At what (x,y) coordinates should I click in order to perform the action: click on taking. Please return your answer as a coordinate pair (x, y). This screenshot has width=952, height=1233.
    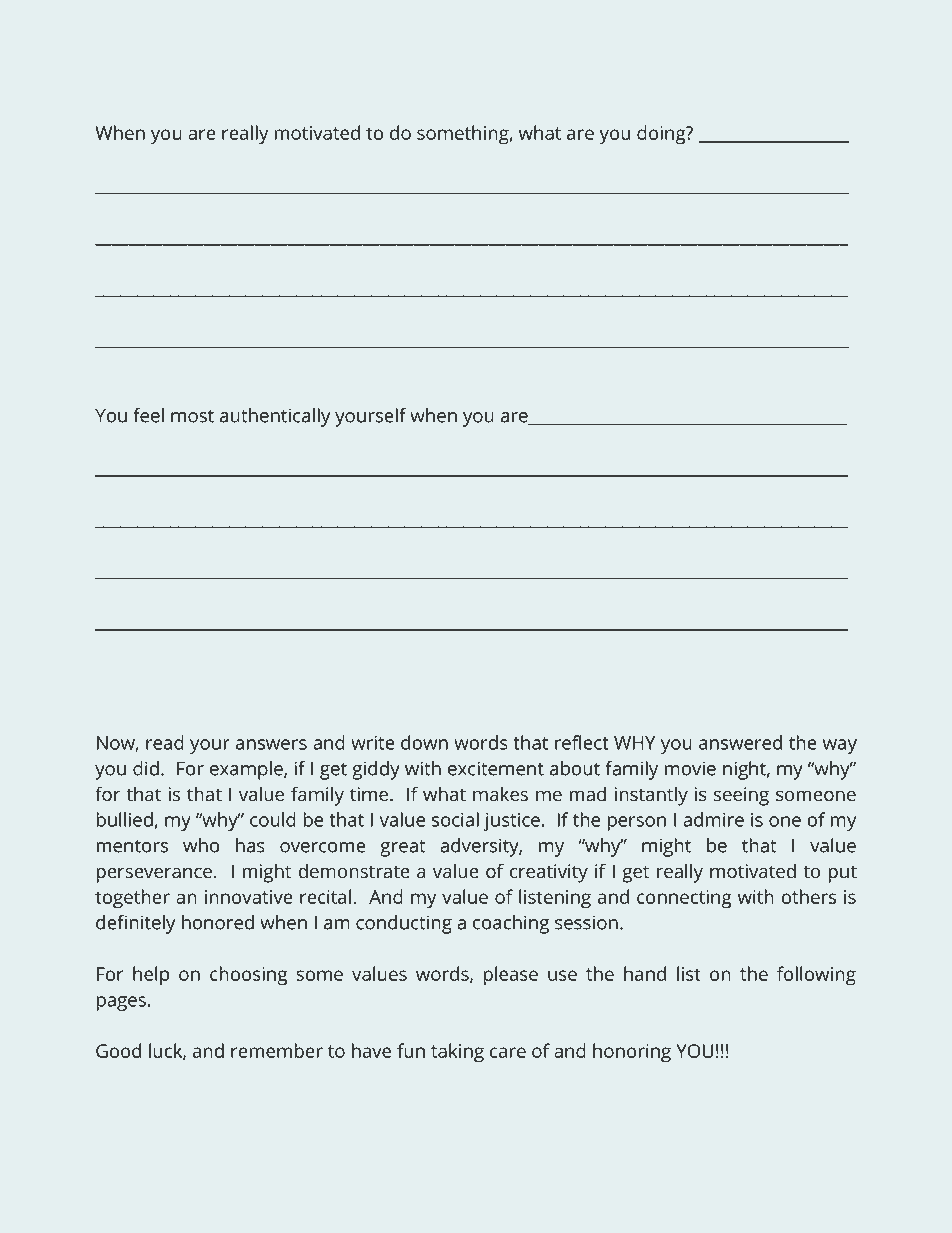
    Looking at the image, I should click on (457, 1053).
